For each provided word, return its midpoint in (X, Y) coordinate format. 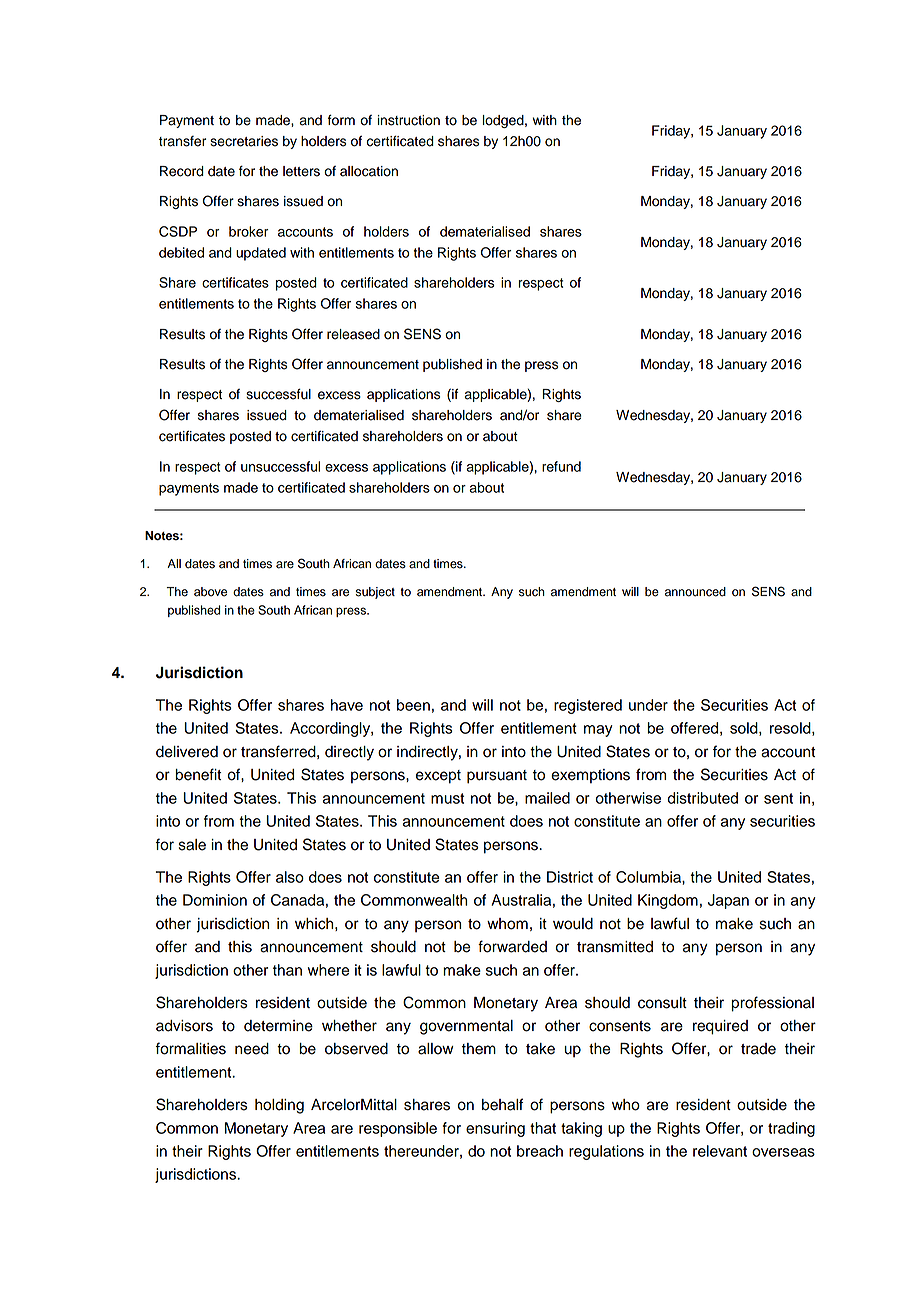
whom (507, 924)
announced (695, 592)
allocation (369, 171)
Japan (728, 901)
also (290, 877)
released (353, 334)
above (210, 592)
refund (561, 466)
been (413, 705)
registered (588, 706)
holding (279, 1106)
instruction (409, 120)
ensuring (495, 1129)
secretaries (244, 141)
